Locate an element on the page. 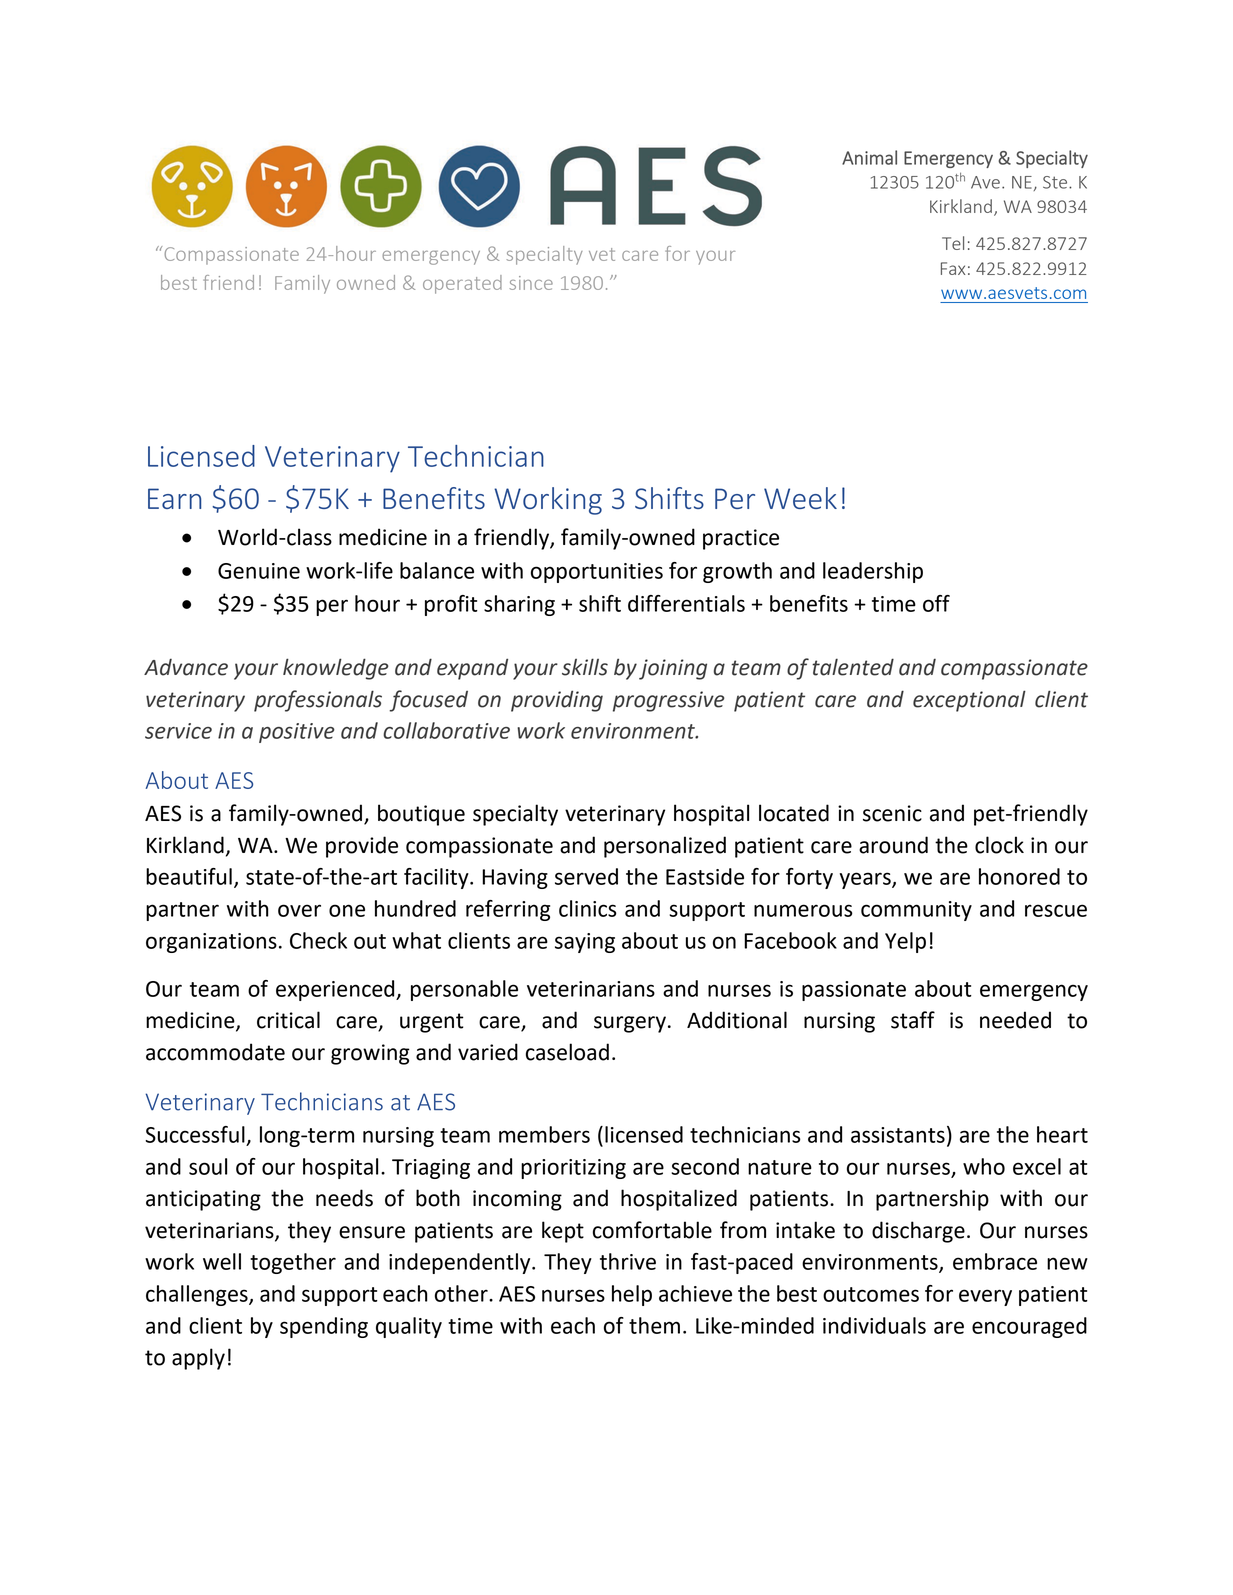  Ave is located at coordinates (985, 182).
